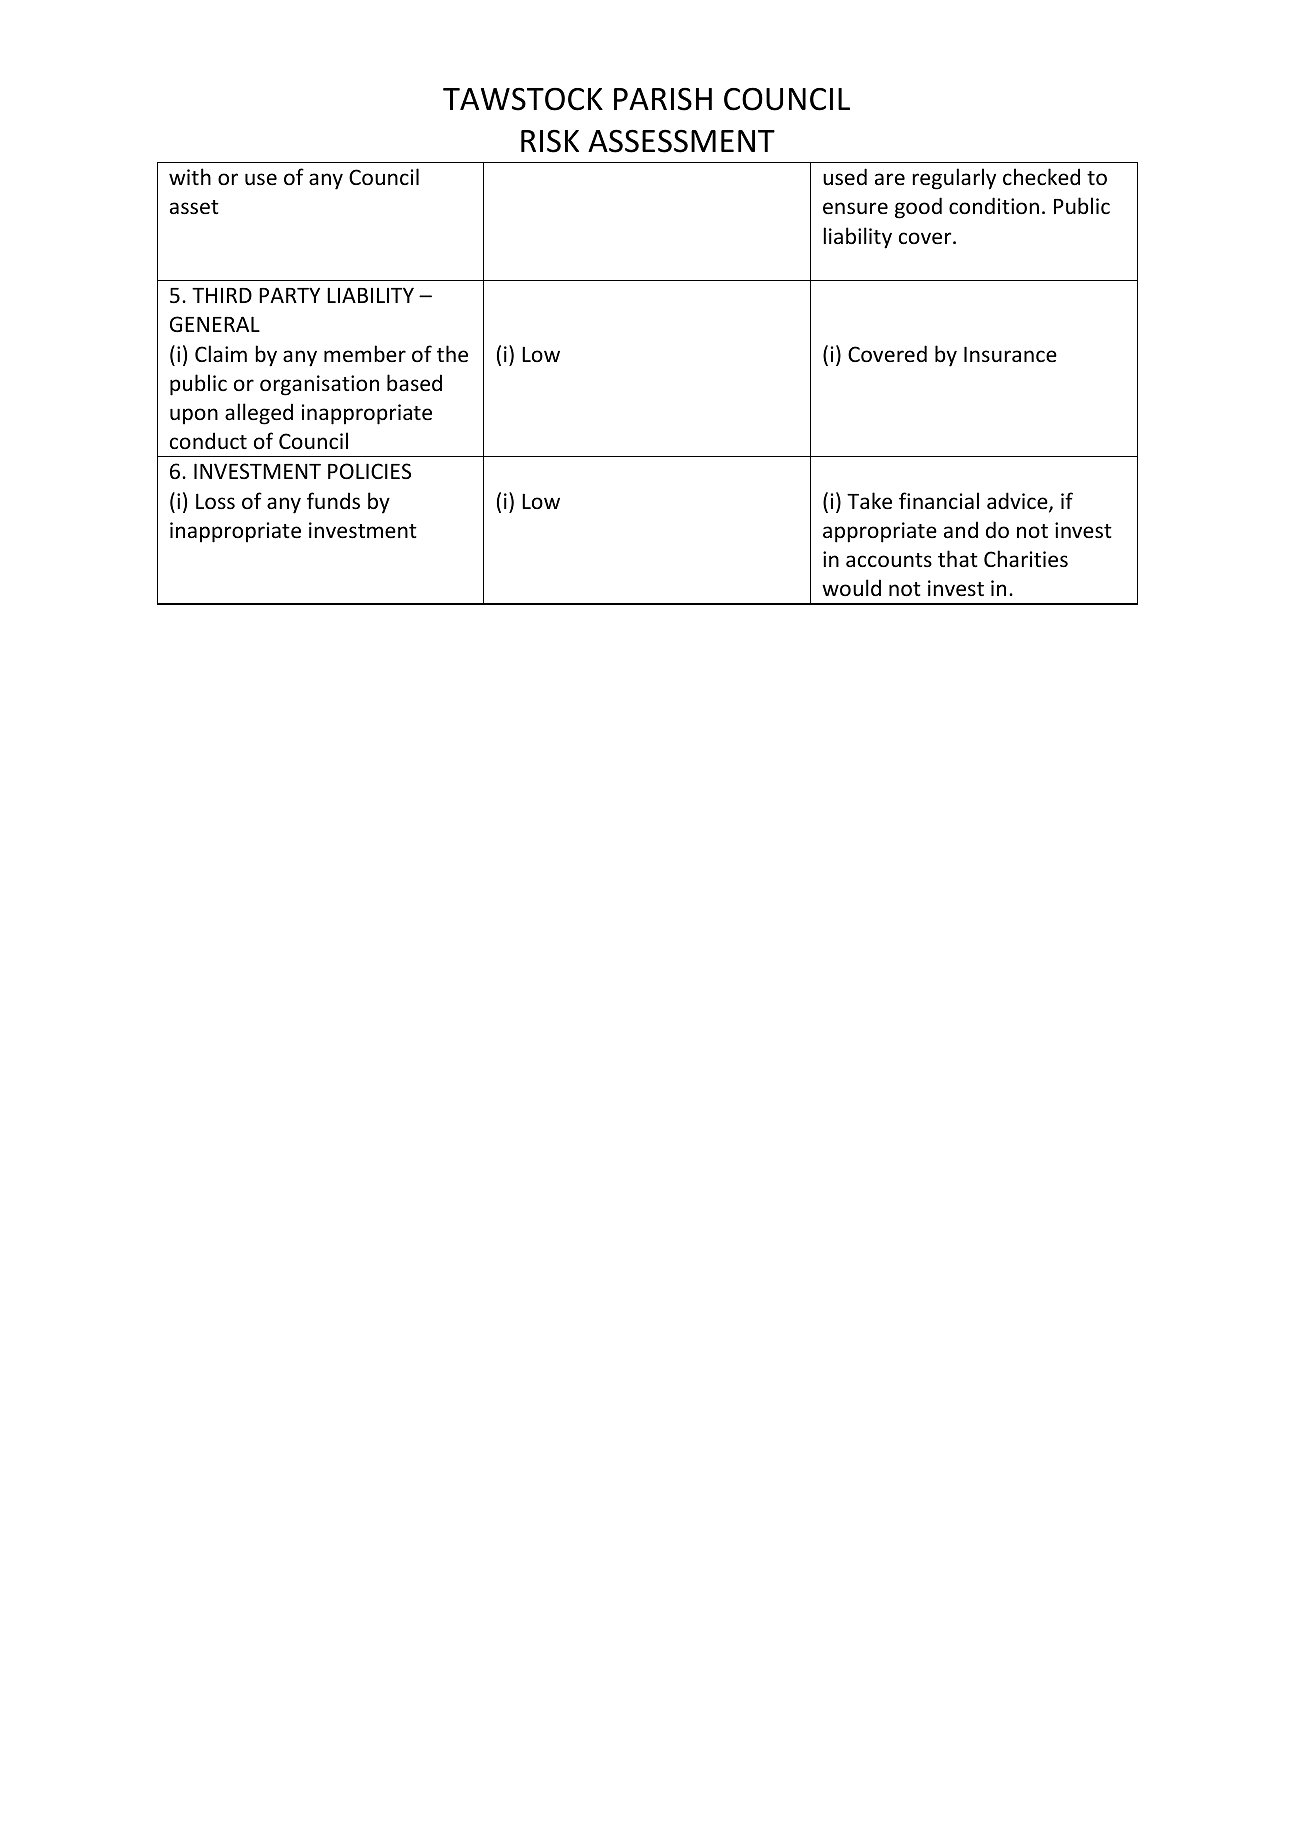 Image resolution: width=1294 pixels, height=1831 pixels. What do you see at coordinates (333, 501) in the screenshot?
I see `funds` at bounding box center [333, 501].
